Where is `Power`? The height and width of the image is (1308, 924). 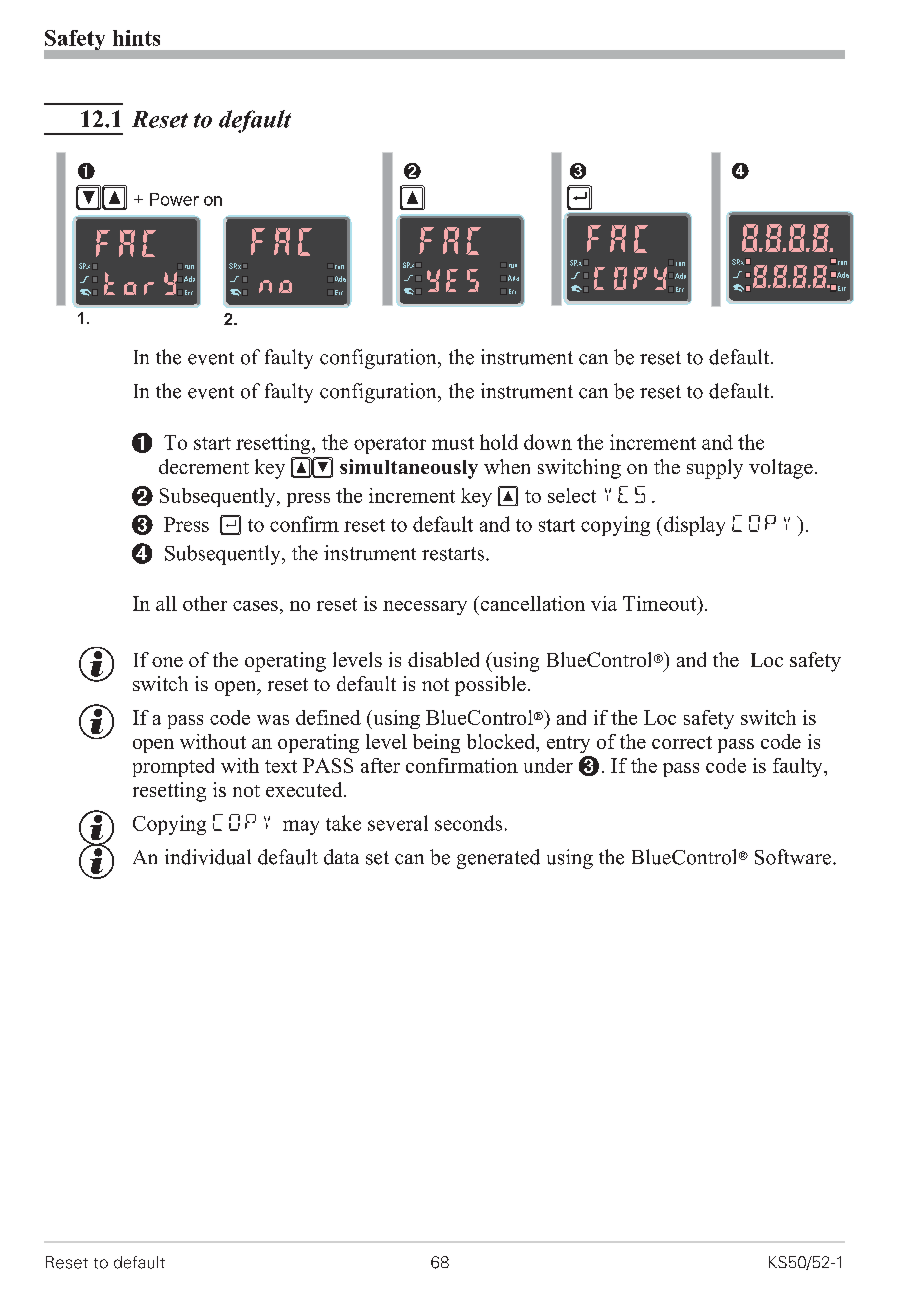 Power is located at coordinates (174, 199).
